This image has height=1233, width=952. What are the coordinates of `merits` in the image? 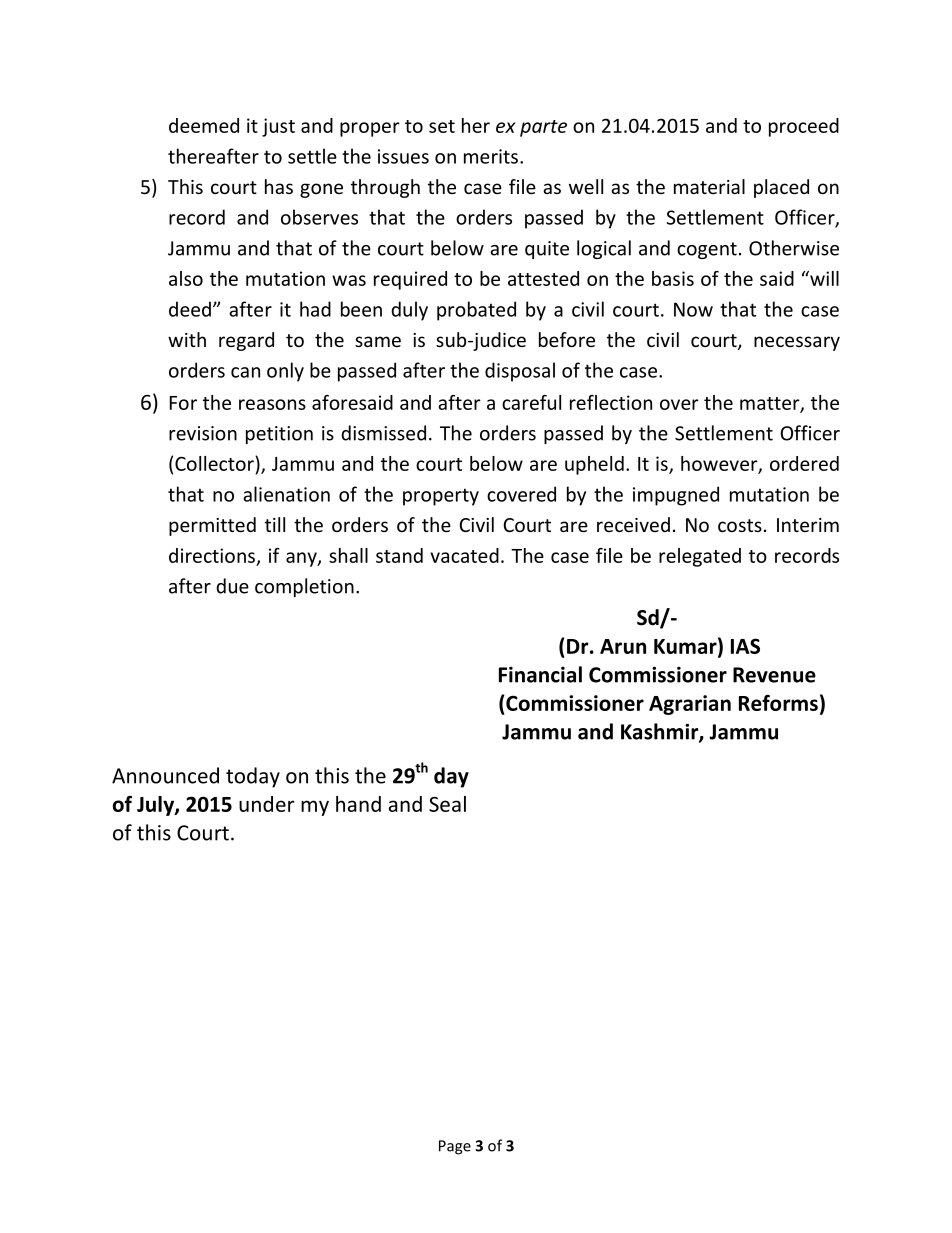 It's located at (491, 156).
